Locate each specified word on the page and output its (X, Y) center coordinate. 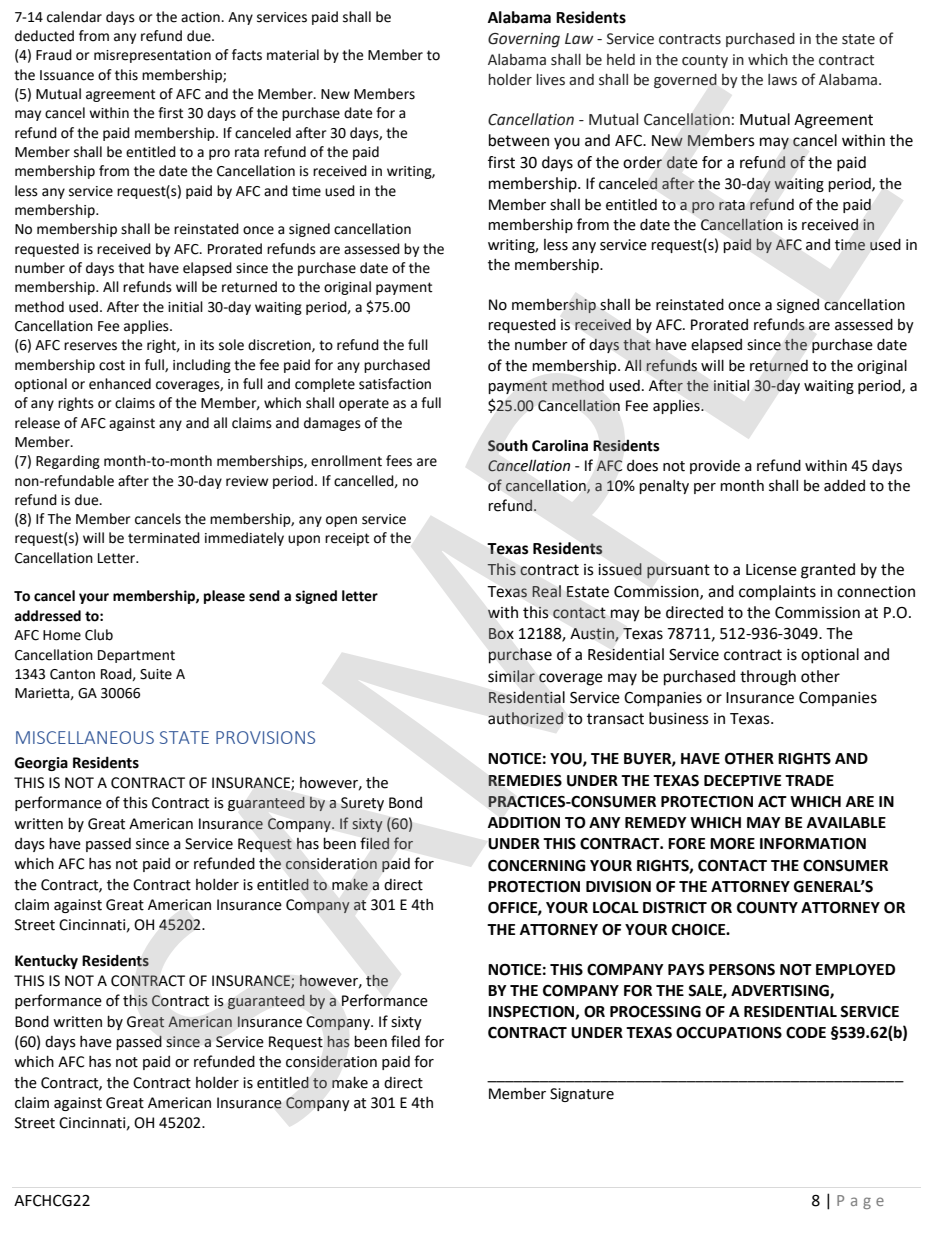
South (508, 445)
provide (715, 466)
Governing (524, 40)
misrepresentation (152, 56)
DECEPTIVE (742, 781)
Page (860, 1202)
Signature (582, 1095)
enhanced (120, 384)
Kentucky (46, 961)
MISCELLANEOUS (85, 737)
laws (782, 80)
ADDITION (524, 823)
